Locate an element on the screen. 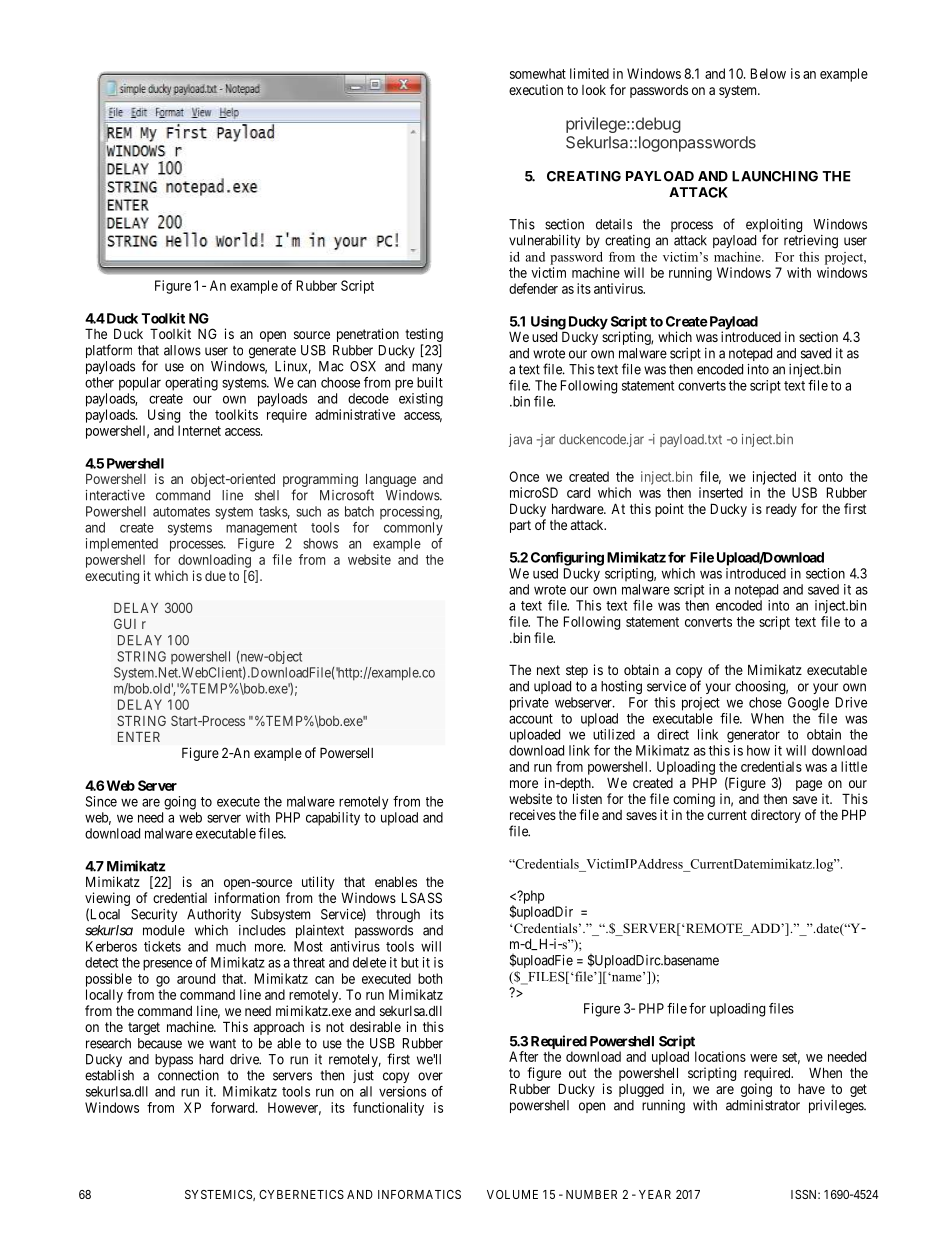 The width and height of the screenshot is (952, 1233). execution is located at coordinates (536, 89).
